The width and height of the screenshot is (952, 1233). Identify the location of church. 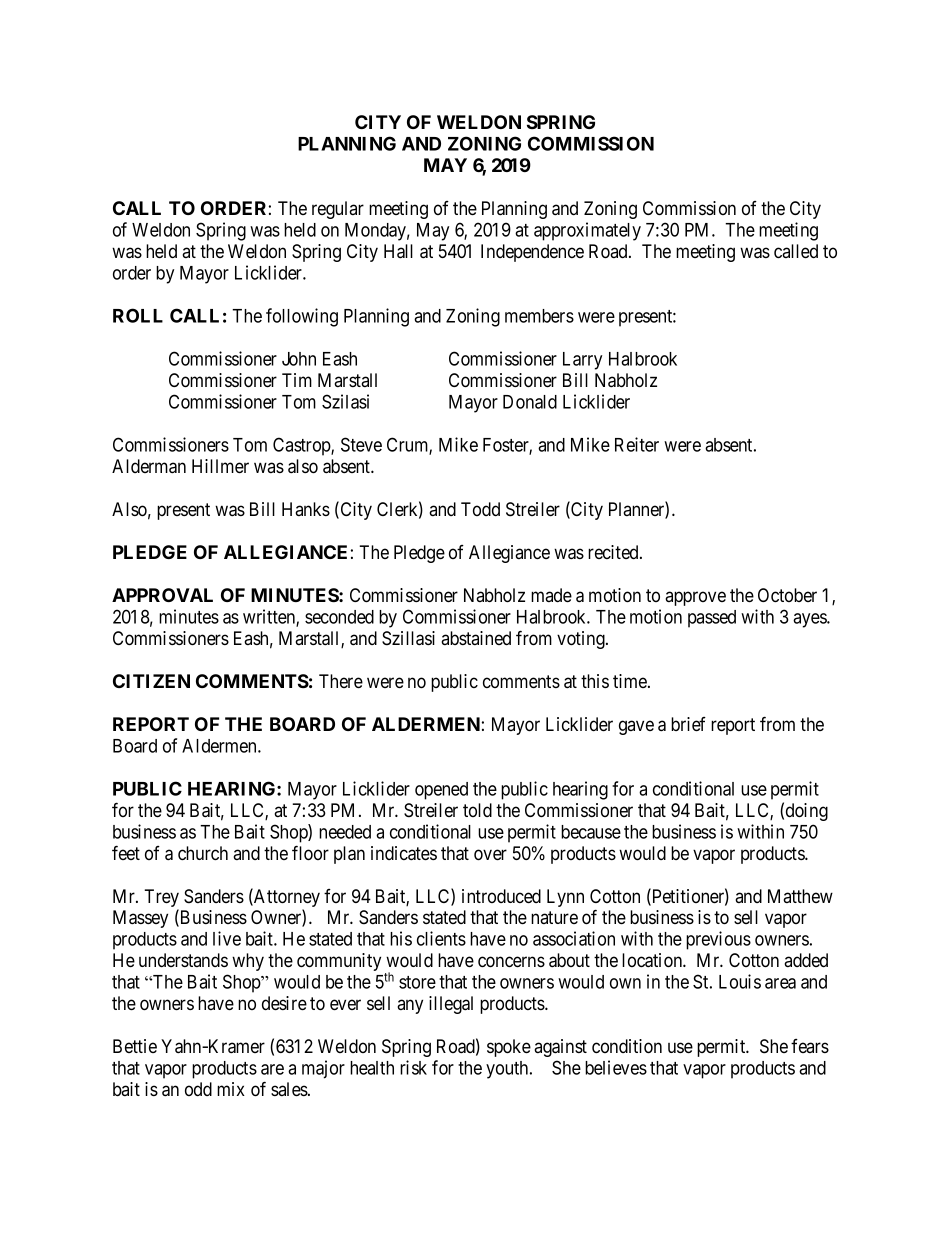
(203, 853).
